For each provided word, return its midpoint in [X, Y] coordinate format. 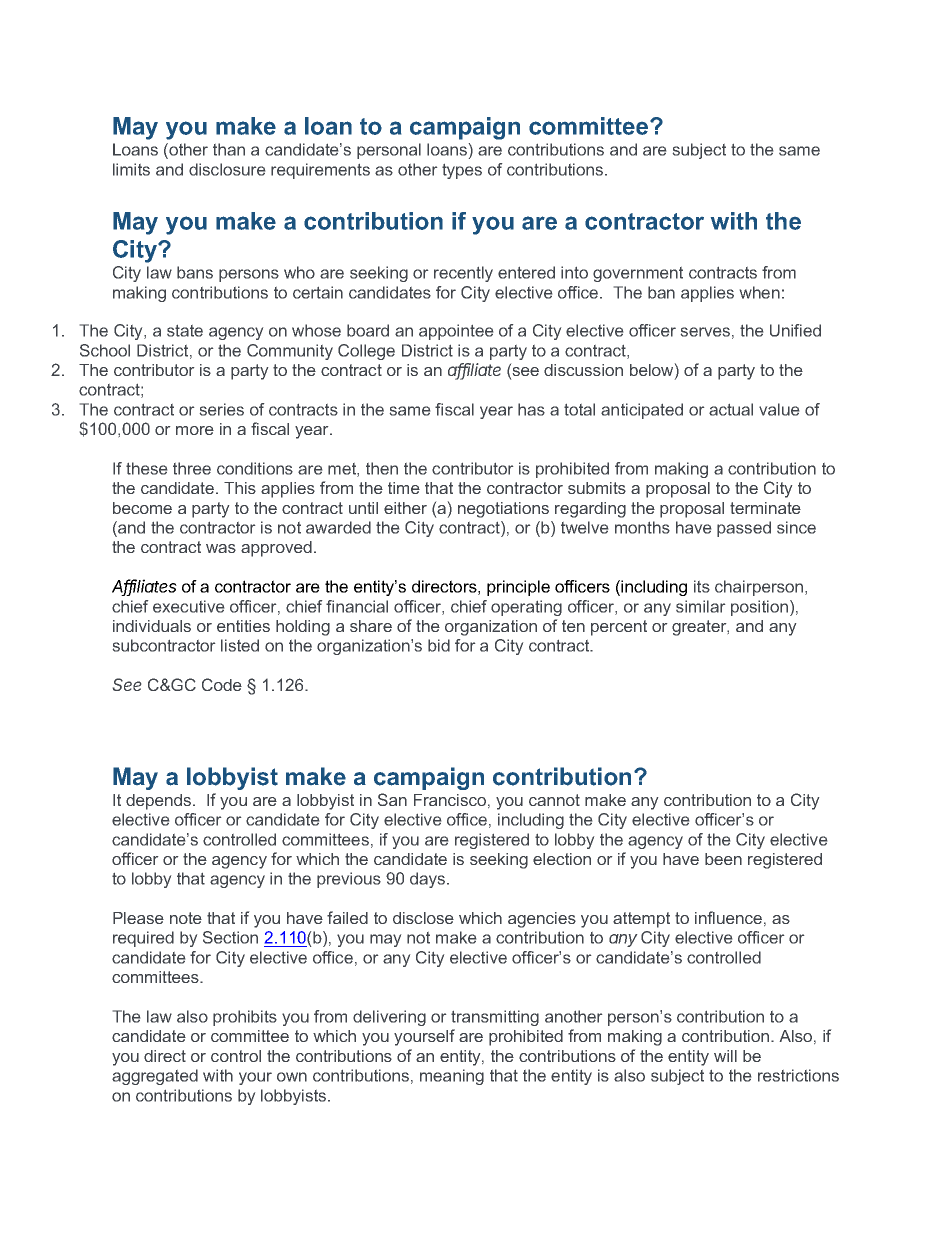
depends [160, 802]
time [404, 488]
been [723, 859]
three [192, 468]
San [392, 799]
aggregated [155, 1077]
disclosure [227, 169]
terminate [765, 508]
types [462, 171]
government [638, 274]
